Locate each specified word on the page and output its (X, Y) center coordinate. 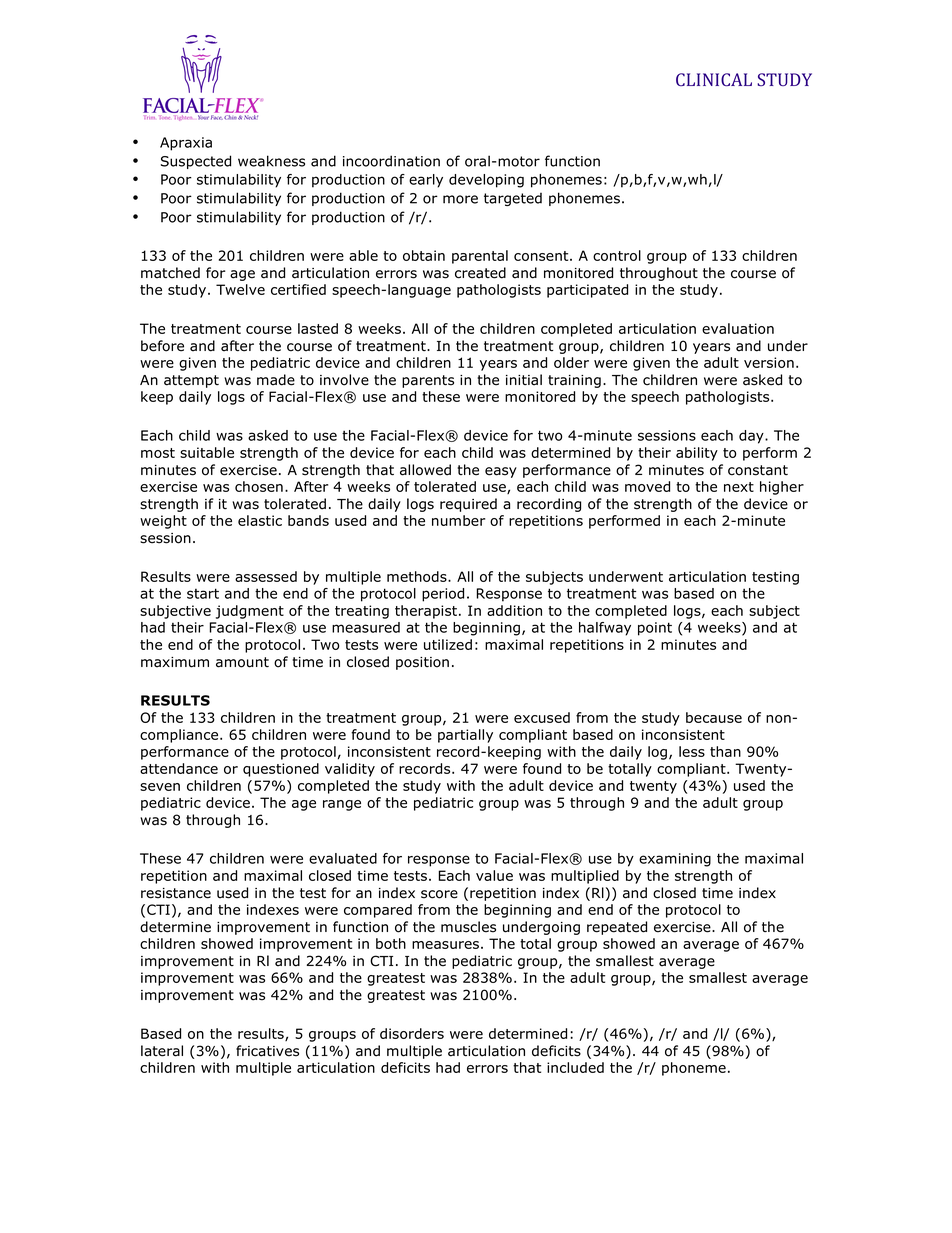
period (443, 595)
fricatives (267, 1051)
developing (486, 181)
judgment (250, 612)
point (655, 629)
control (617, 255)
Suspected (196, 162)
